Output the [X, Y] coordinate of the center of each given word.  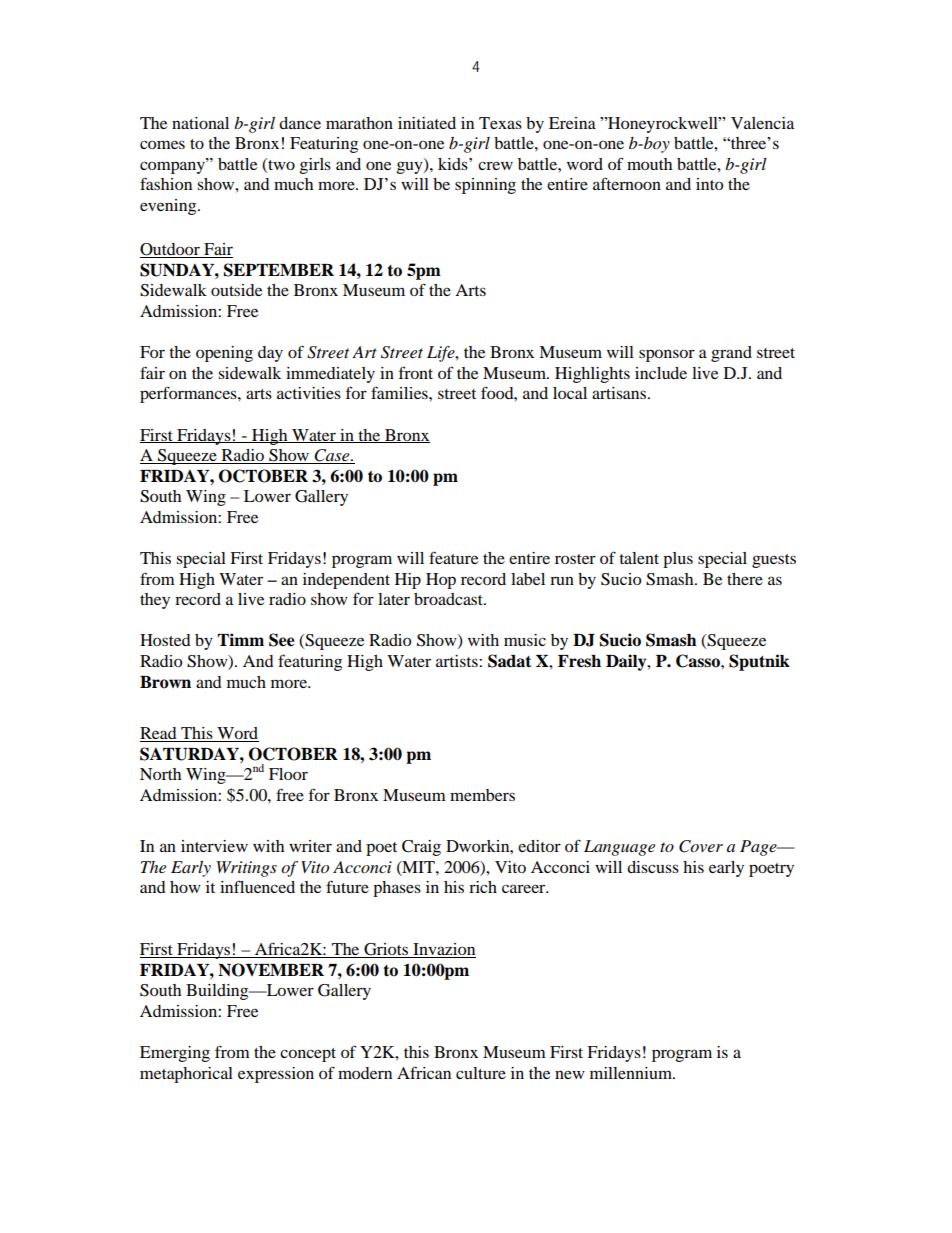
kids [454, 164]
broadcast [449, 599]
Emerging [175, 1054]
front [416, 372]
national [200, 123]
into [709, 184]
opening [224, 354]
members [482, 795]
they [155, 601]
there [745, 579]
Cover [701, 846]
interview [214, 846]
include [661, 373]
